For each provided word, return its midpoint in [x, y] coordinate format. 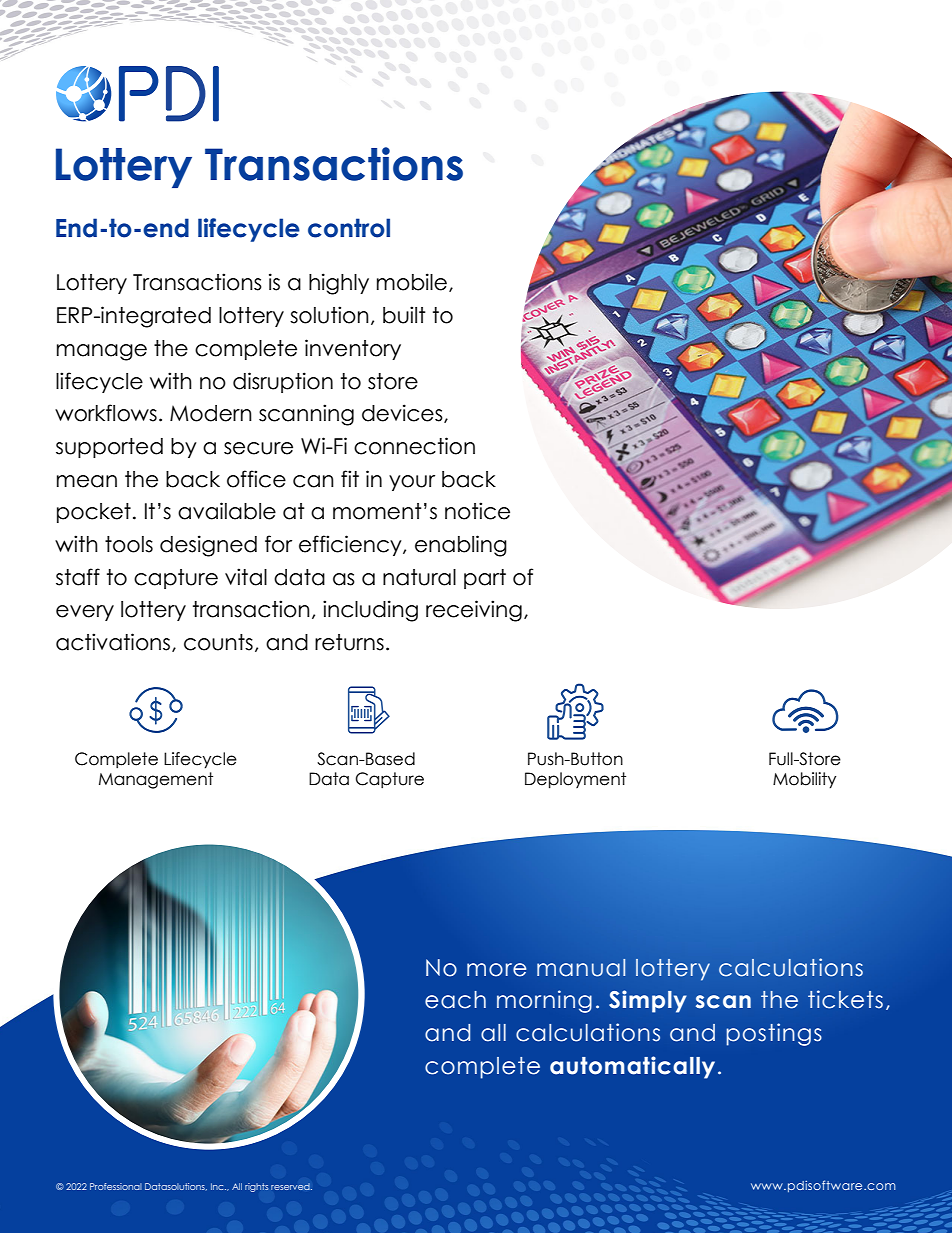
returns [349, 642]
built [404, 315]
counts [218, 642]
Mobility [804, 780]
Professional [116, 1186]
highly [339, 284]
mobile [412, 282]
